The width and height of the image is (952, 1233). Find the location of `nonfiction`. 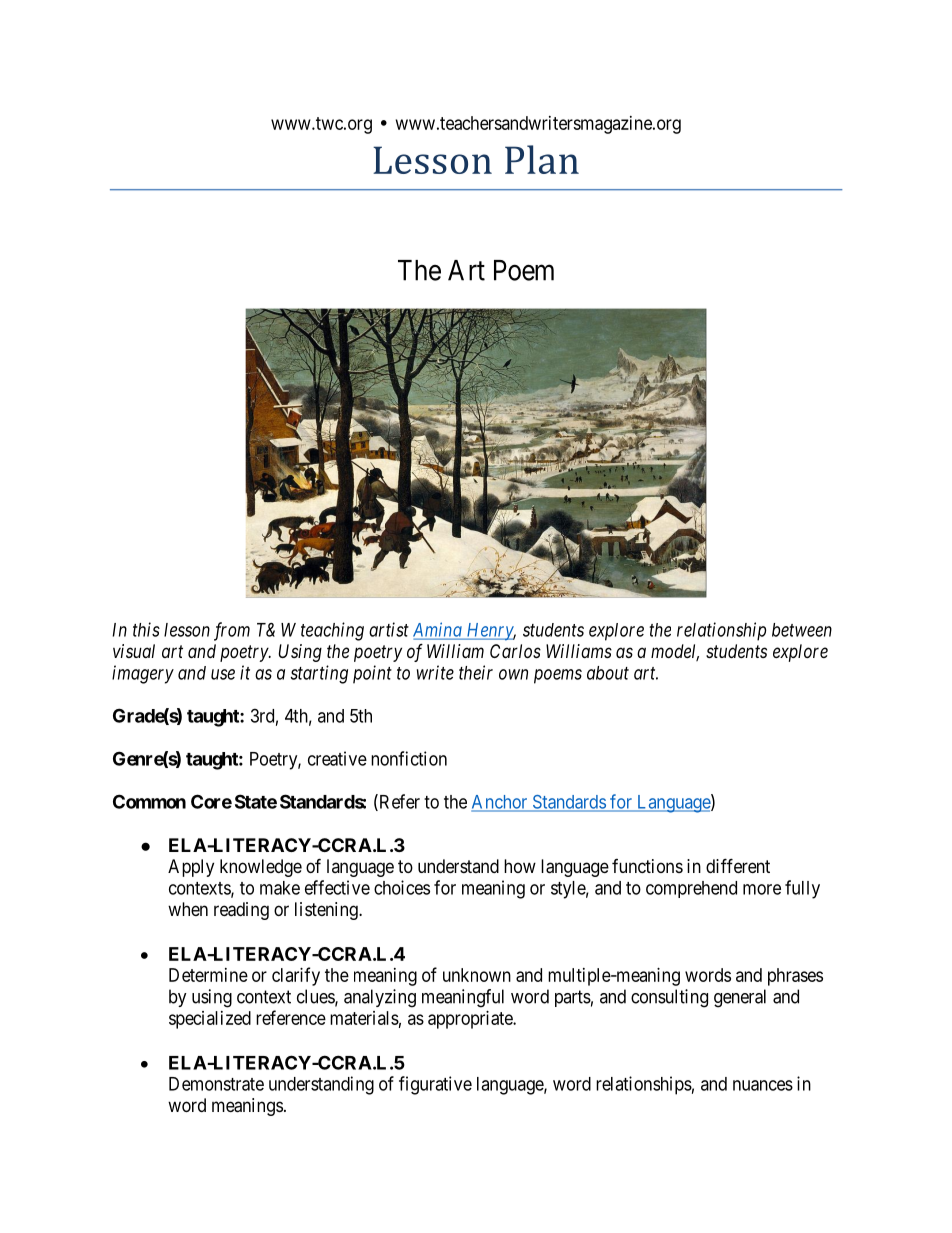

nonfiction is located at coordinates (409, 758).
